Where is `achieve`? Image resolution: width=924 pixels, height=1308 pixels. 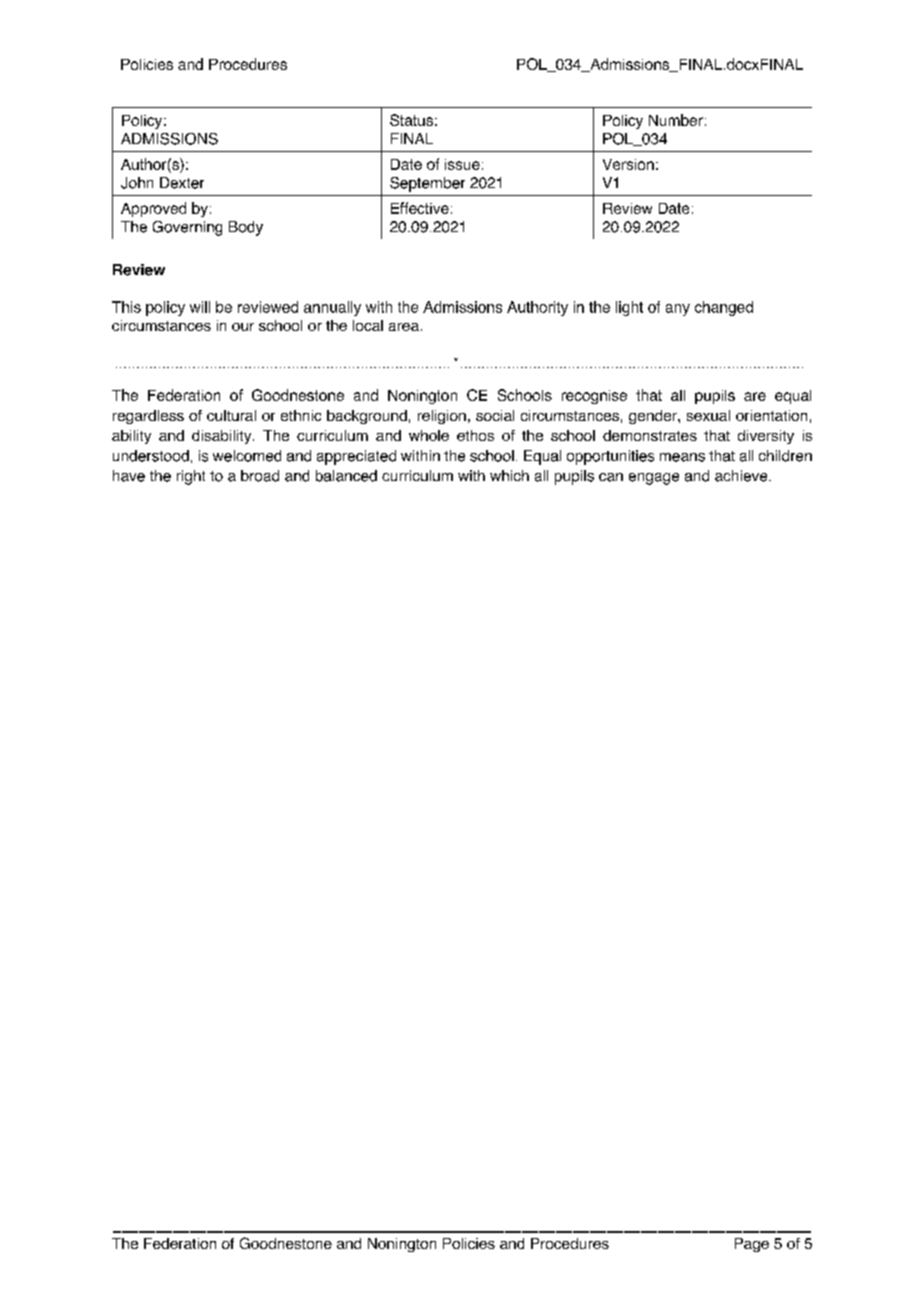
achieve is located at coordinates (742, 476).
